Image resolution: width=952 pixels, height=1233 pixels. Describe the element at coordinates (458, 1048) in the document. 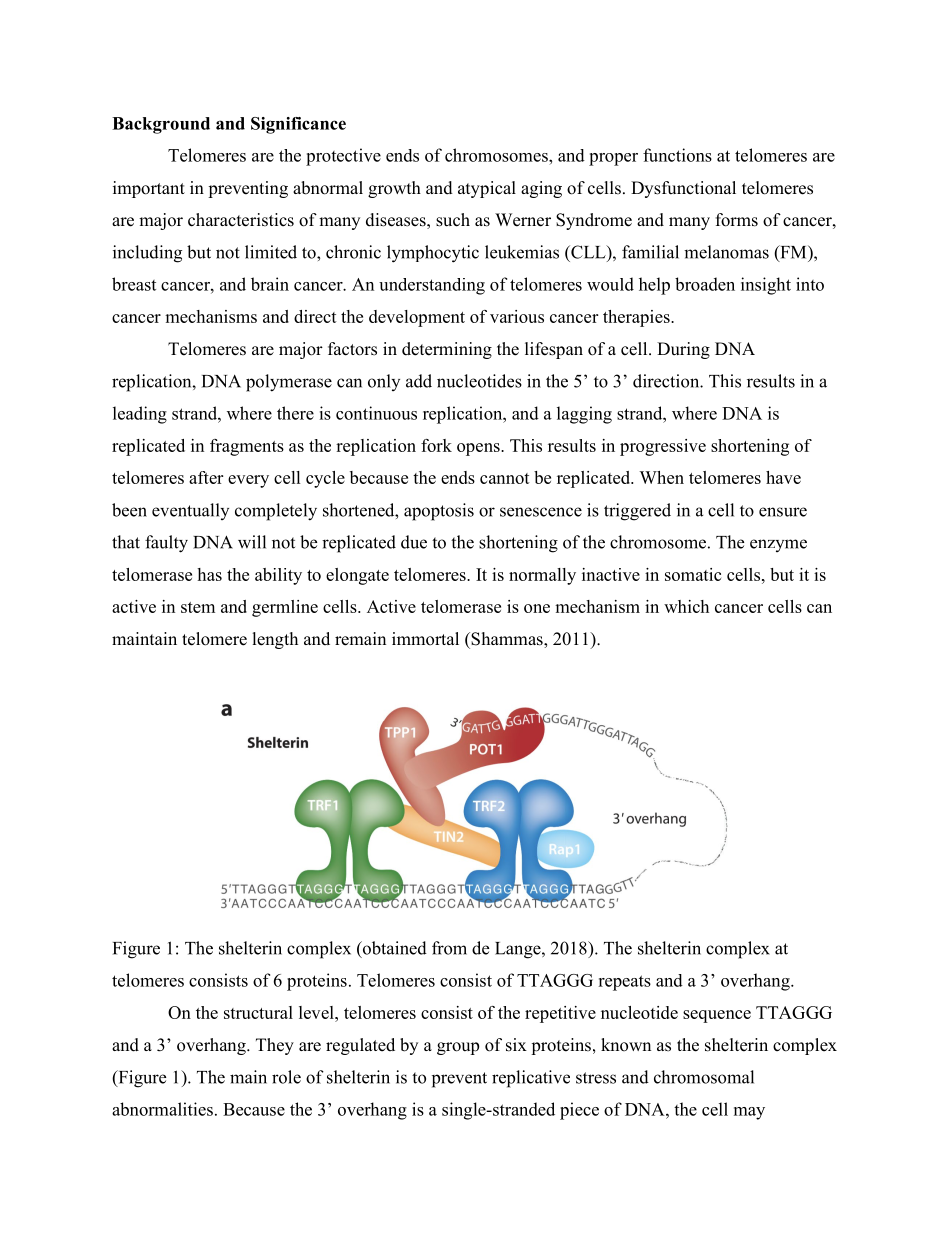

I see `group` at that location.
